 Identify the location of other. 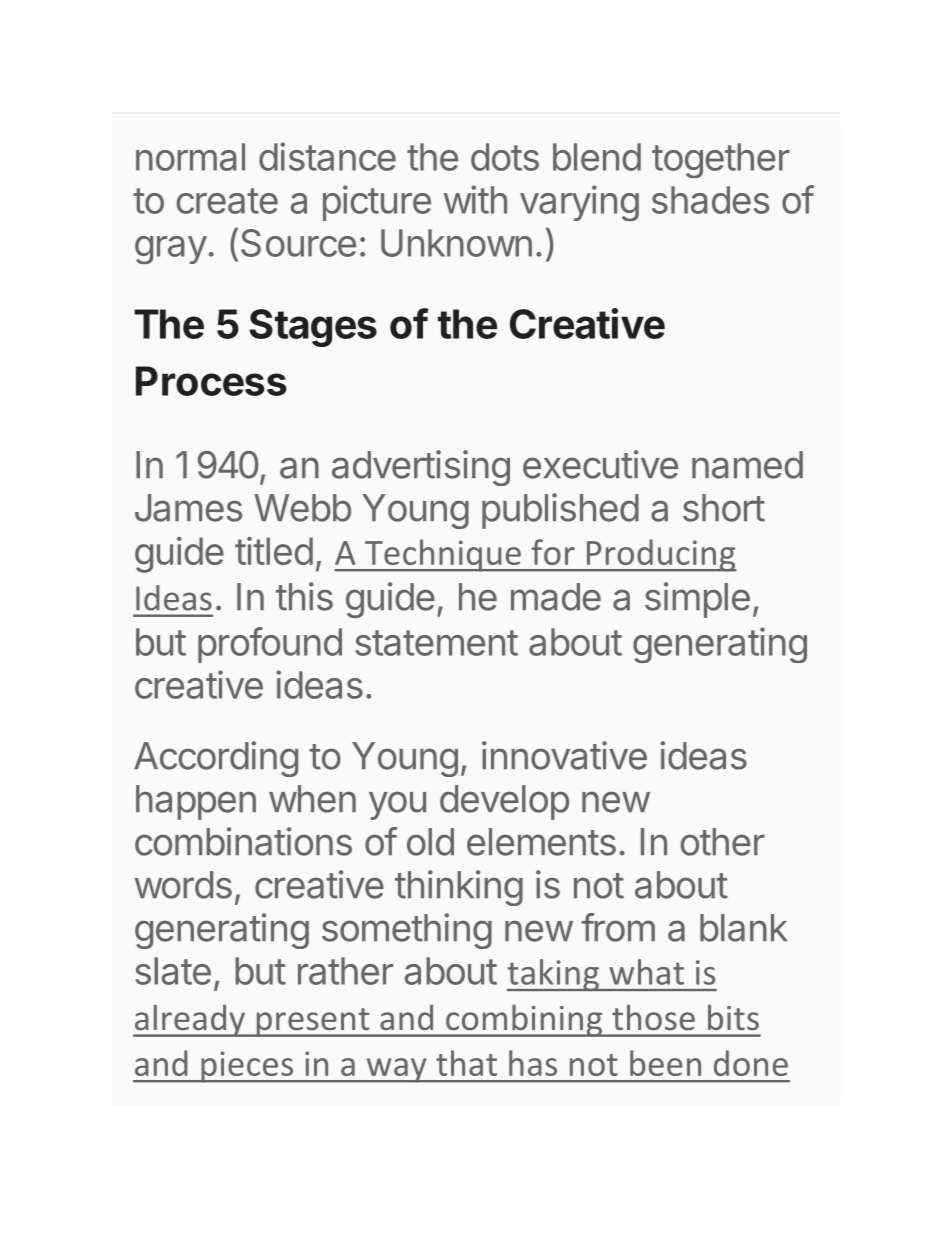
(722, 842).
